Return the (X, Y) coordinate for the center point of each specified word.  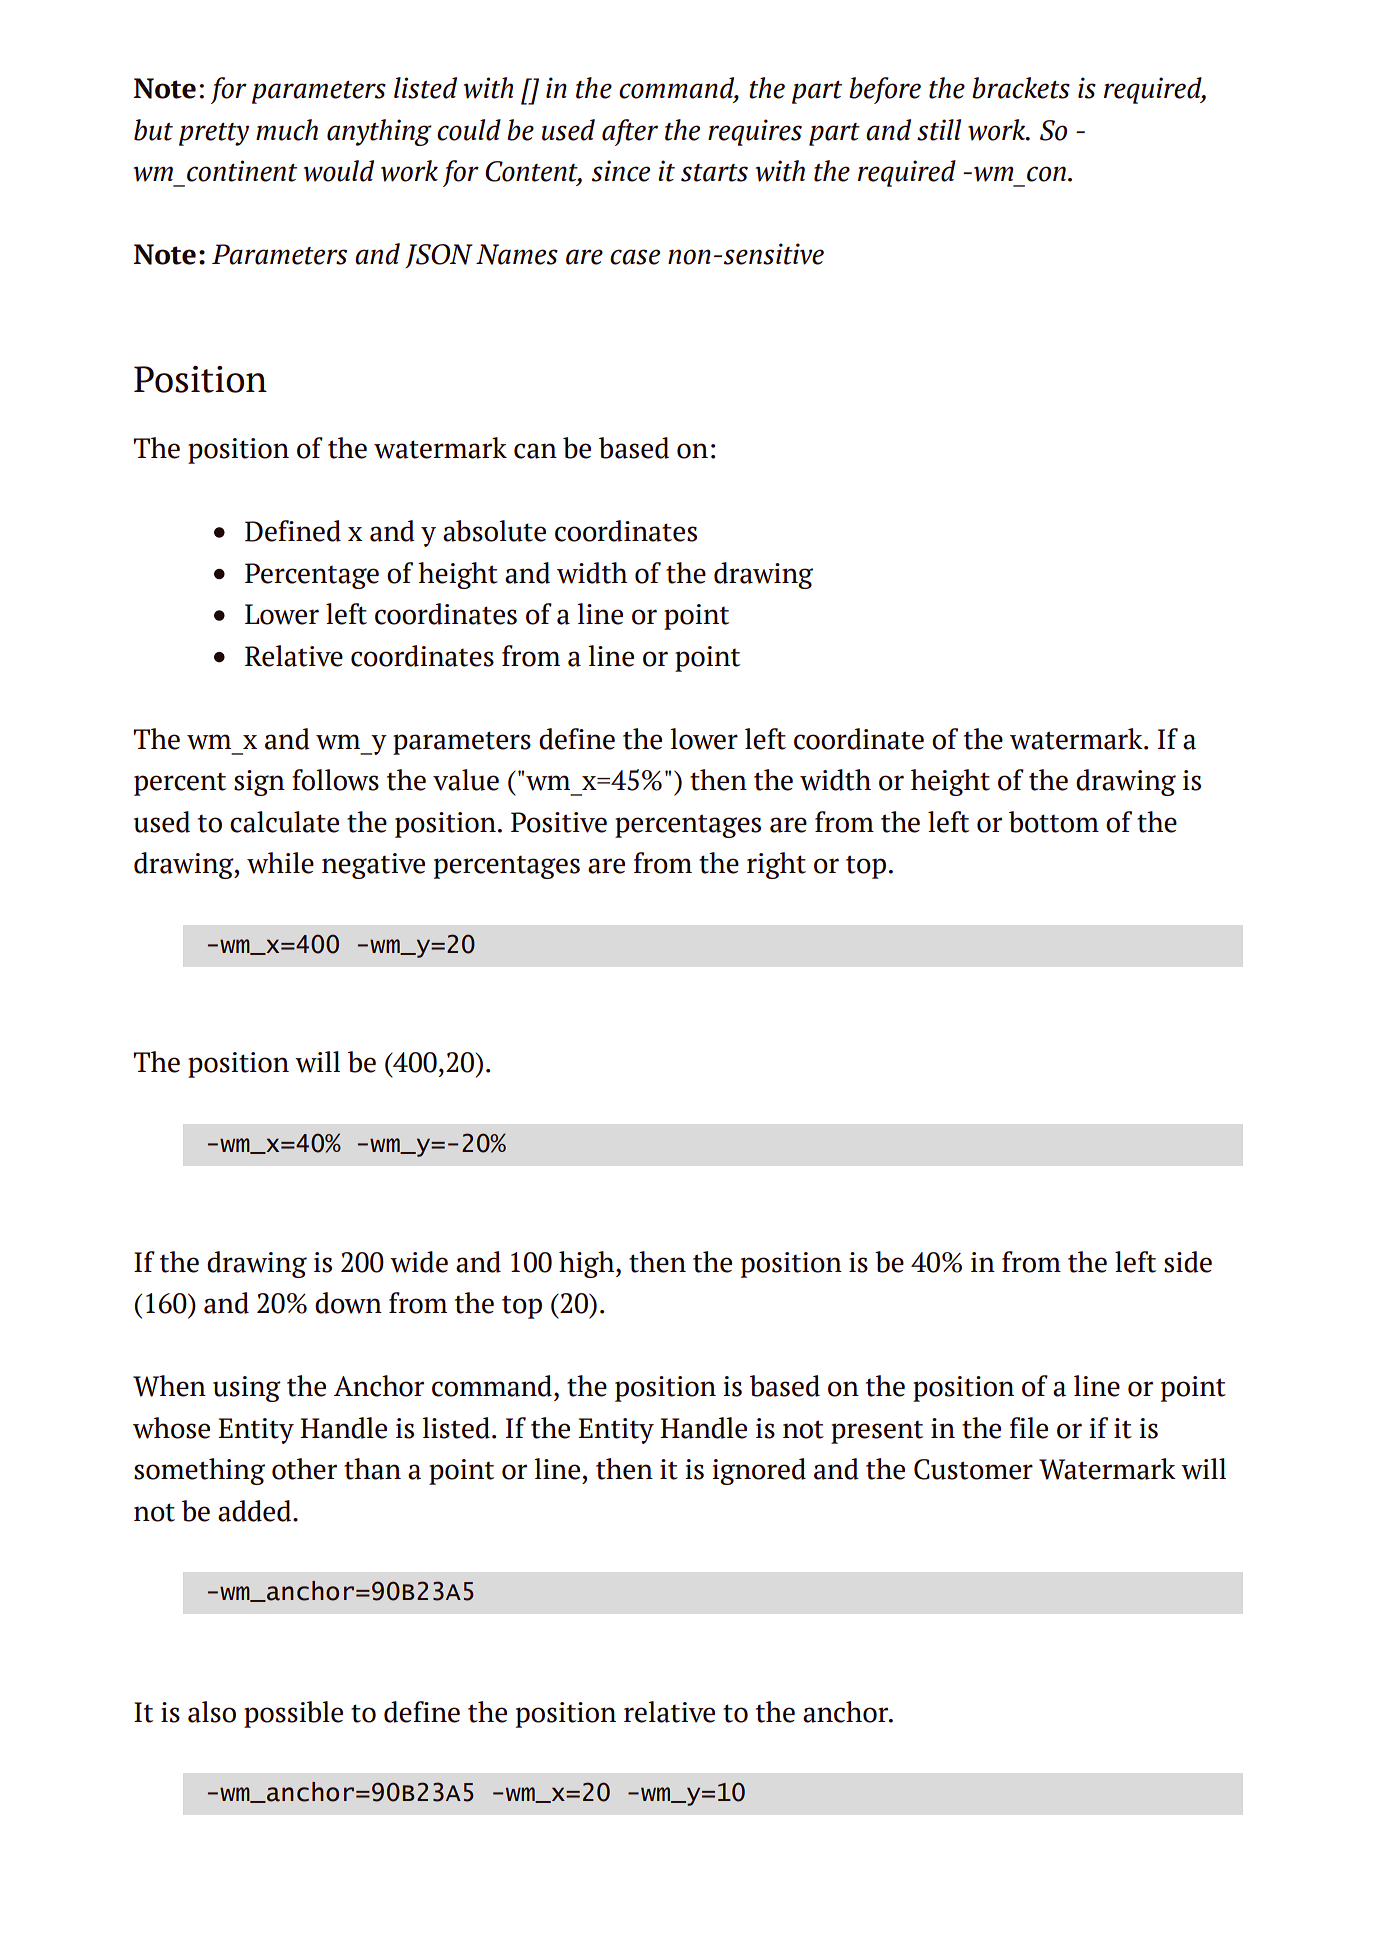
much (287, 130)
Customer (973, 1469)
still (939, 130)
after (630, 132)
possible (293, 1714)
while (280, 863)
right (776, 865)
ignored (759, 1471)
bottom (1054, 822)
